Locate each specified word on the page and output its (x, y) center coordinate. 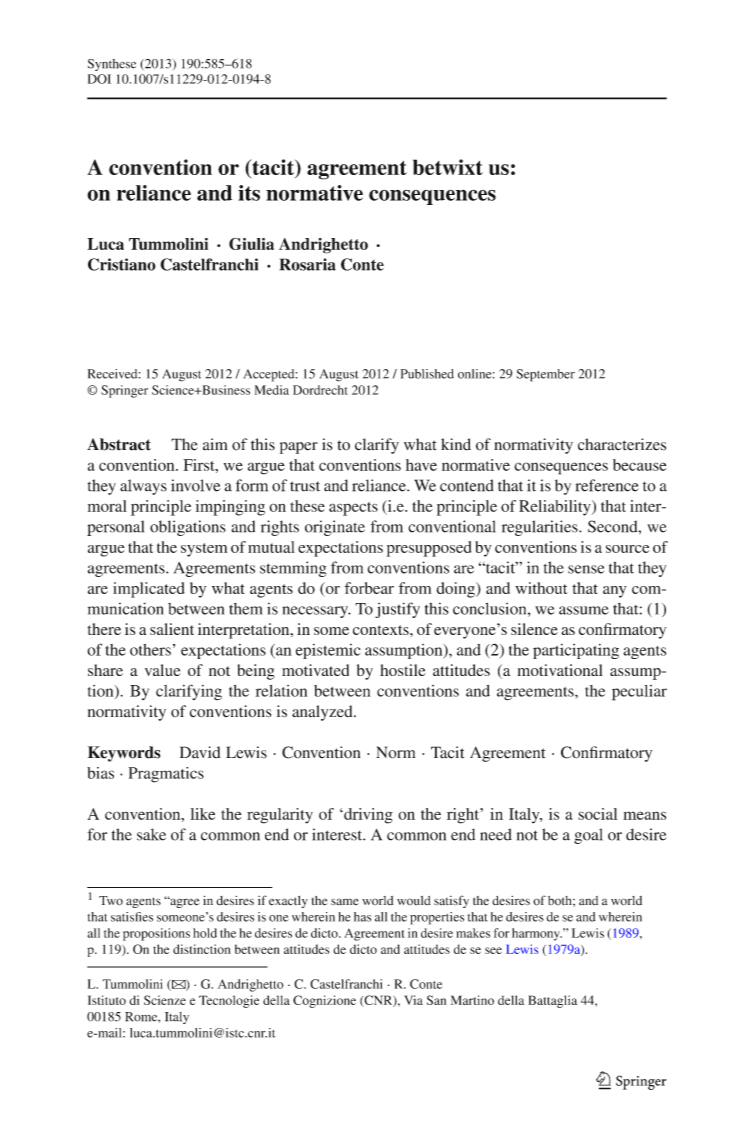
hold (205, 933)
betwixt (448, 167)
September (546, 375)
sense (586, 569)
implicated (148, 590)
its (249, 193)
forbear (369, 588)
